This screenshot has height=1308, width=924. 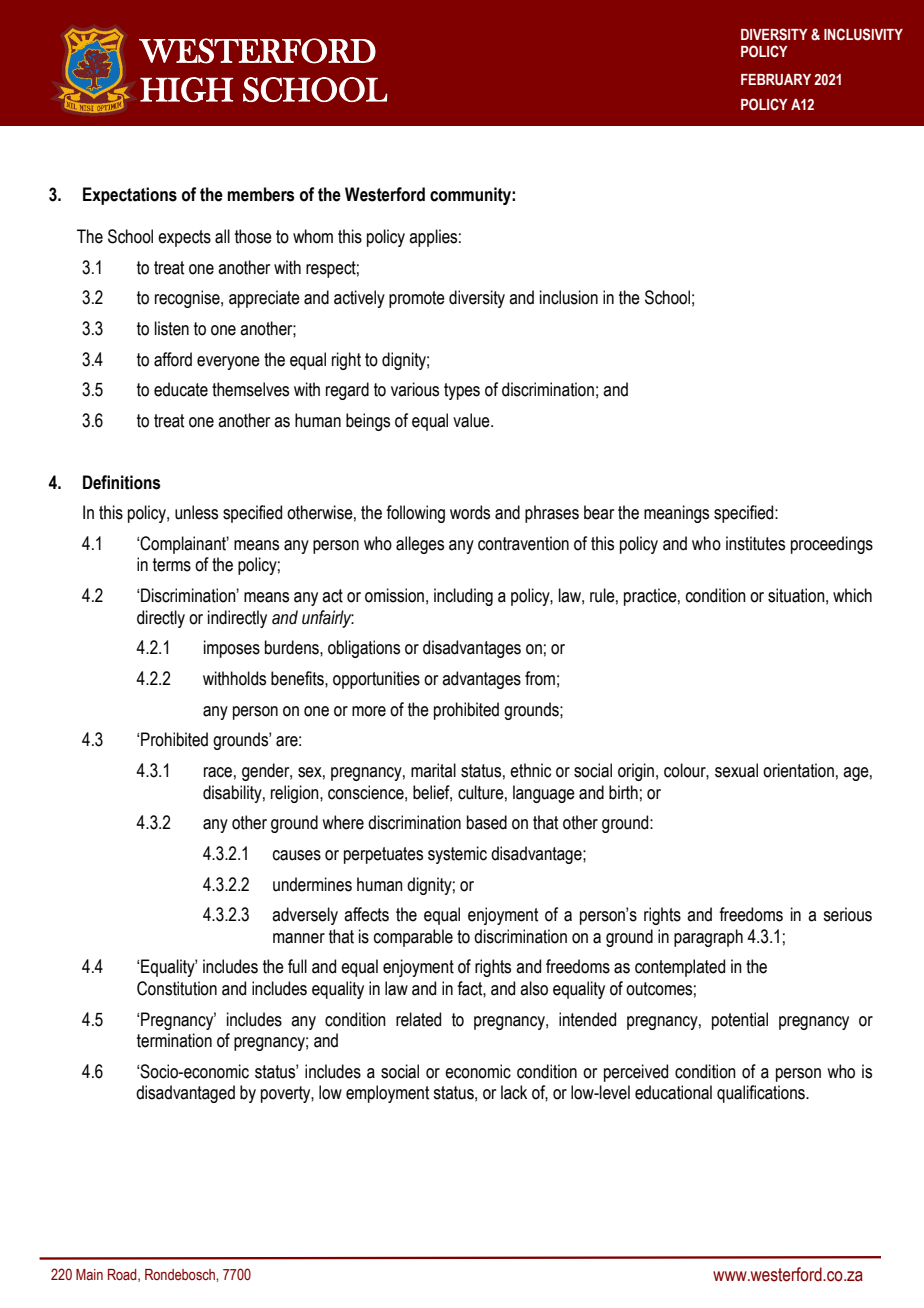 I want to click on listen, so click(x=172, y=328).
